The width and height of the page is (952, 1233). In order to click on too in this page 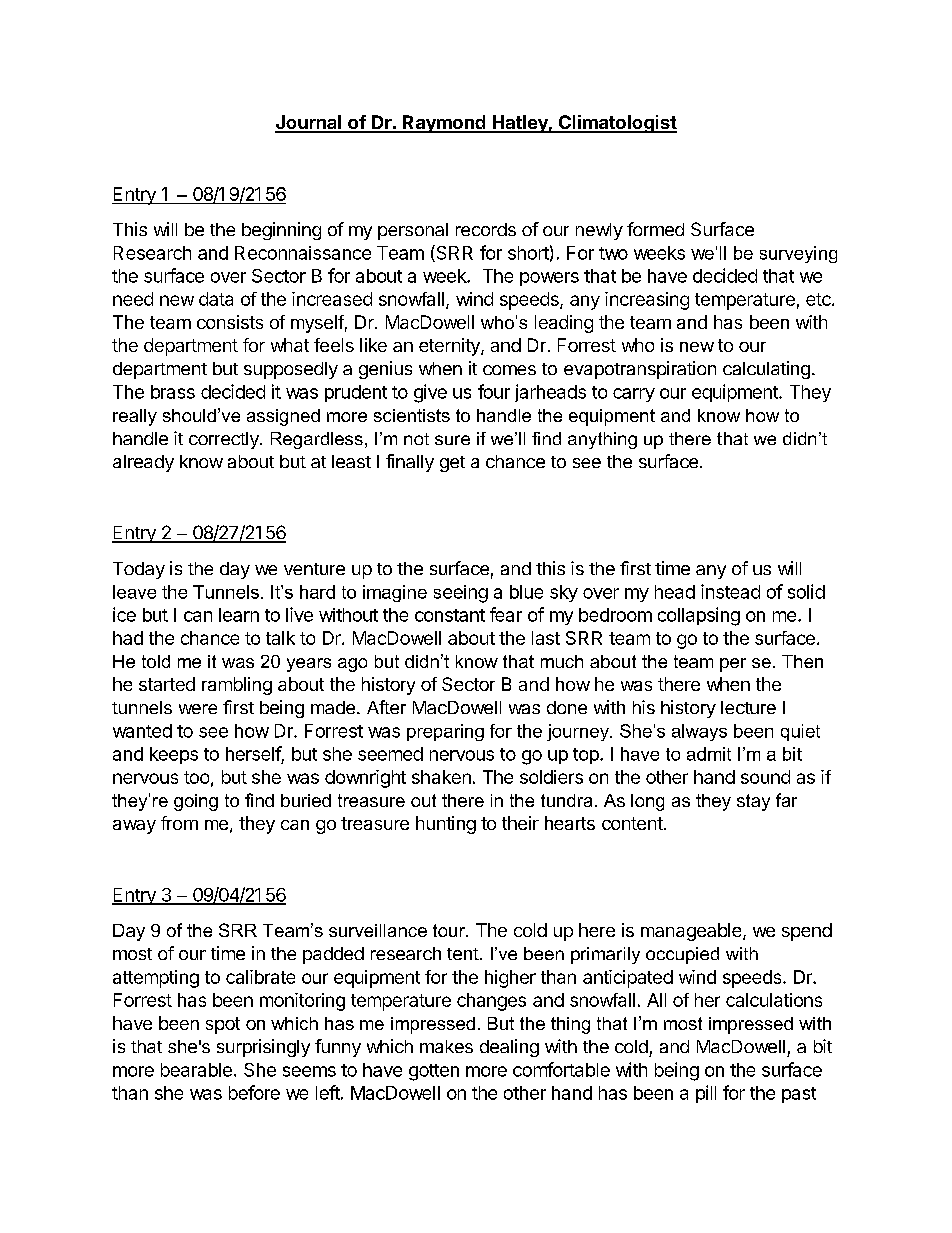, I will do `click(196, 777)`.
